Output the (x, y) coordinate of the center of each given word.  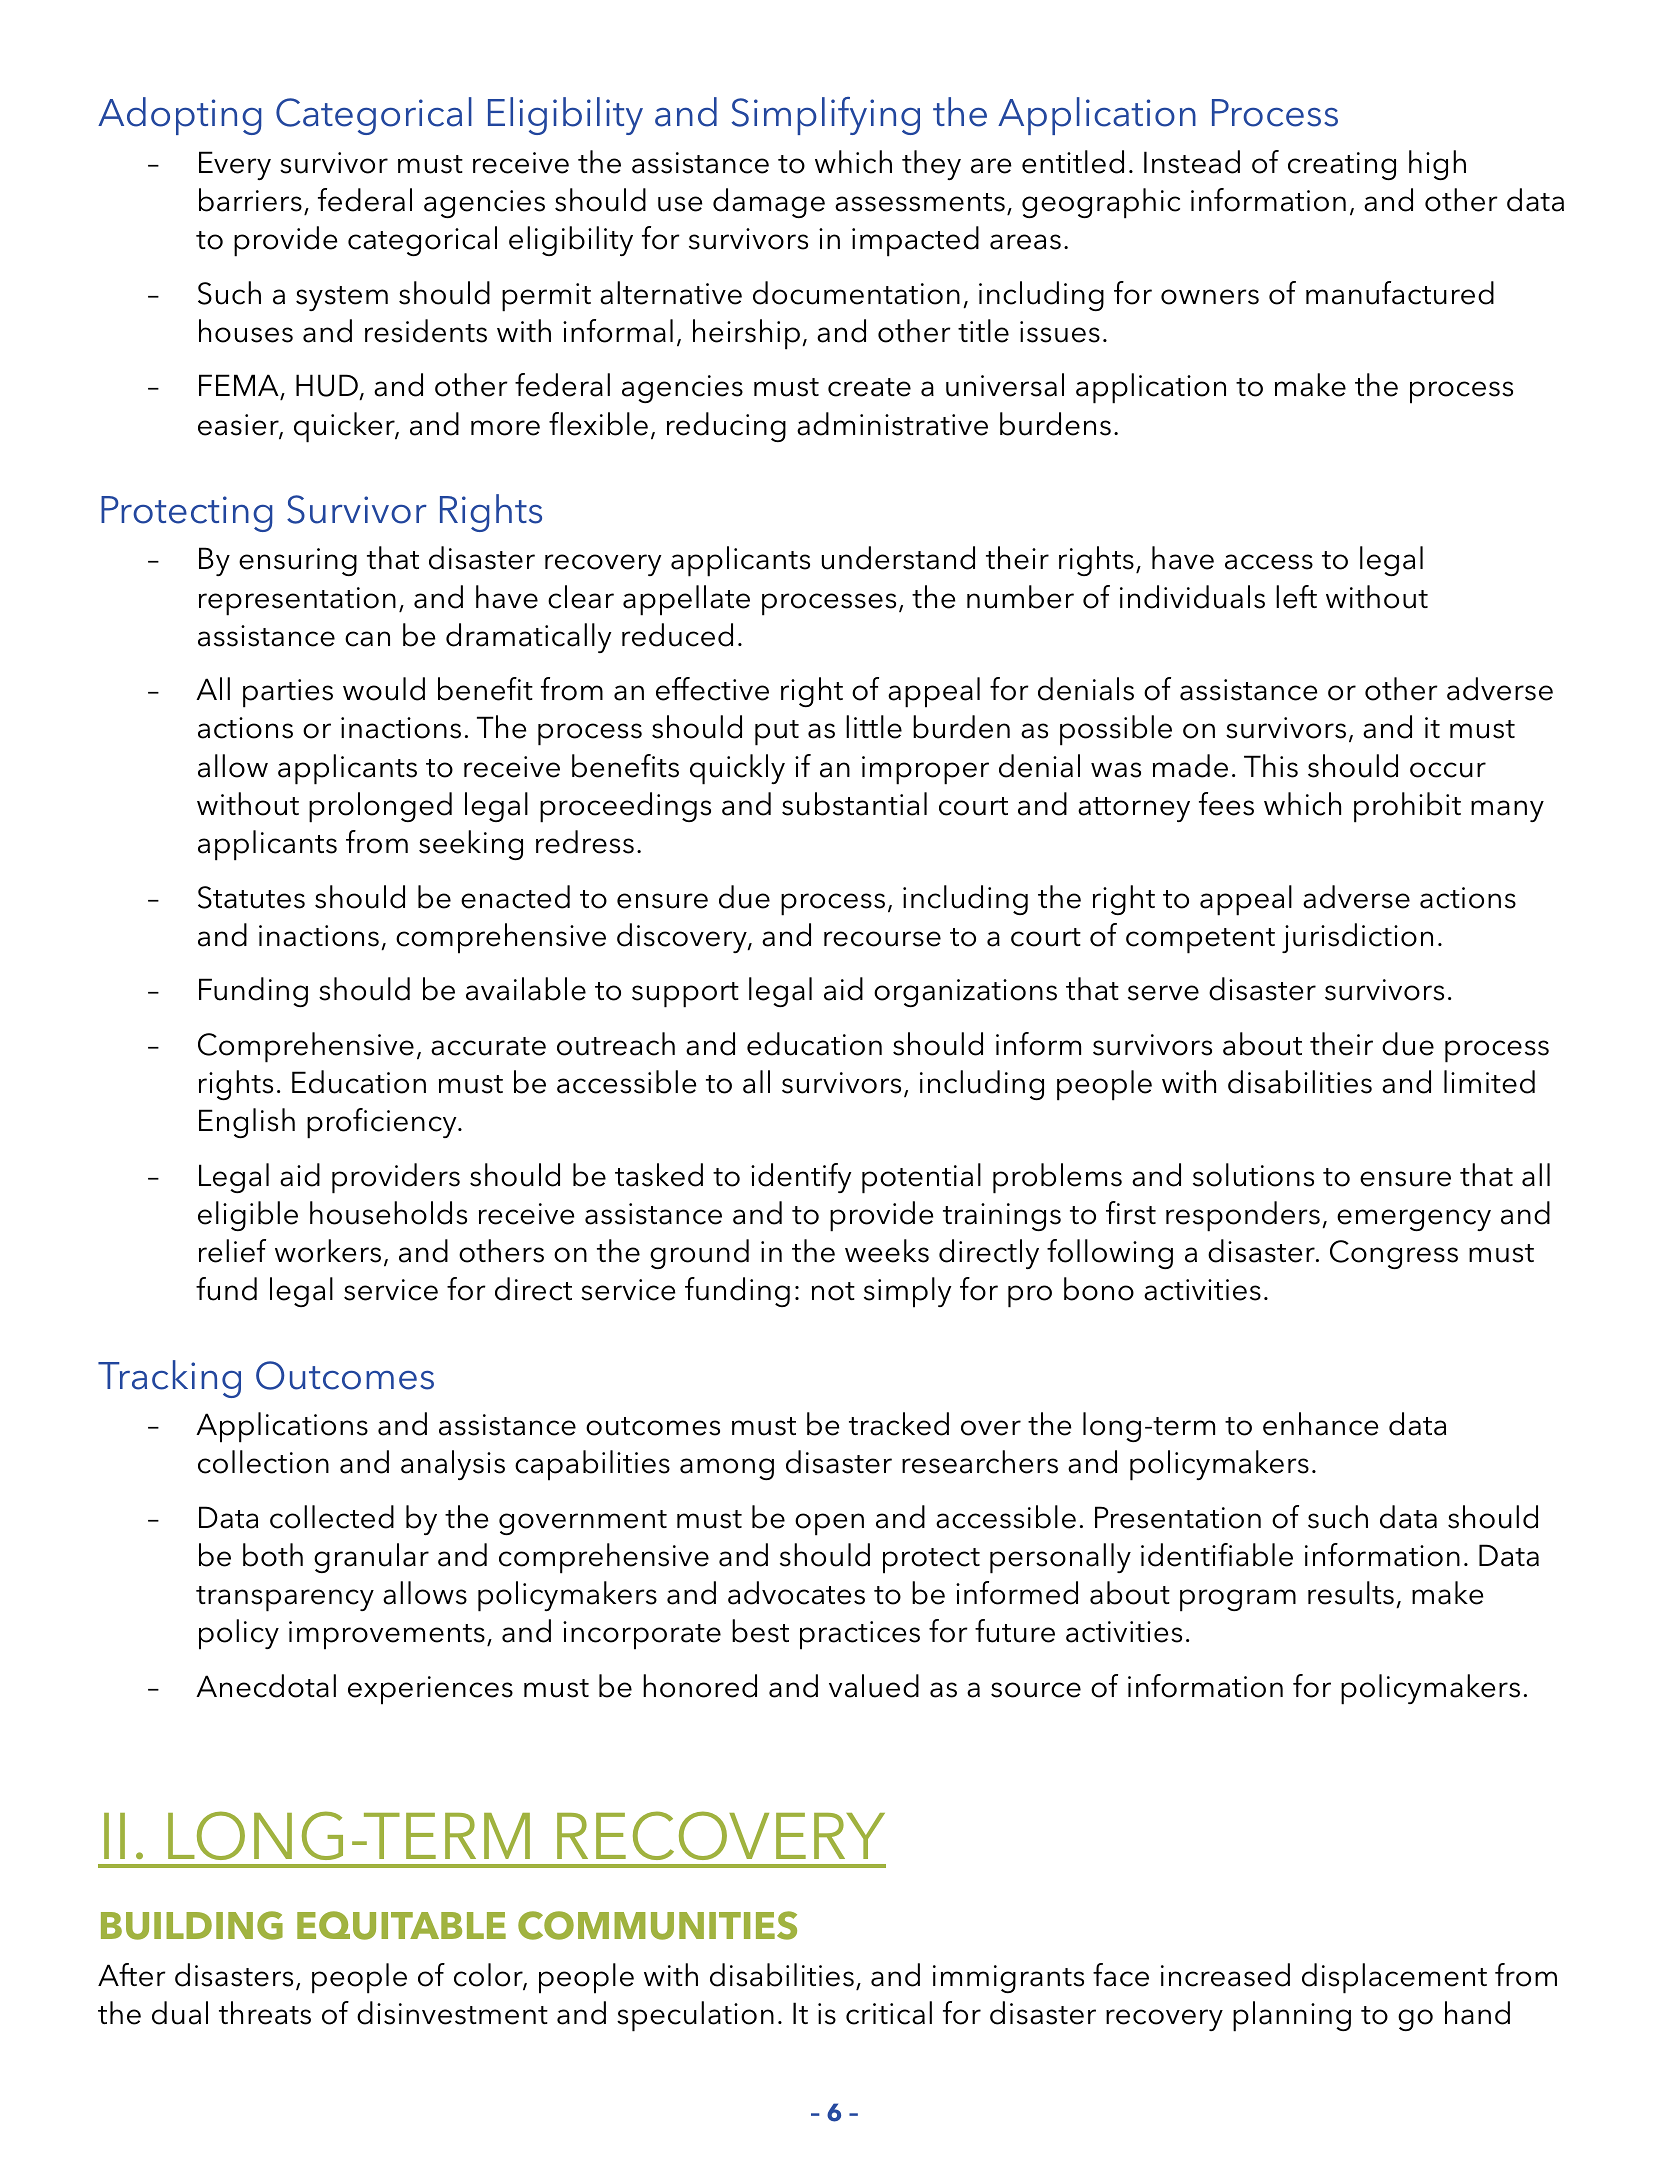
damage (769, 203)
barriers (250, 200)
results (1351, 1593)
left (1296, 597)
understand (898, 558)
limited (1489, 1082)
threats (265, 2013)
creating (1342, 166)
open (829, 1524)
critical (889, 2013)
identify (801, 1178)
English (247, 1123)
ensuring (298, 562)
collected (332, 1517)
